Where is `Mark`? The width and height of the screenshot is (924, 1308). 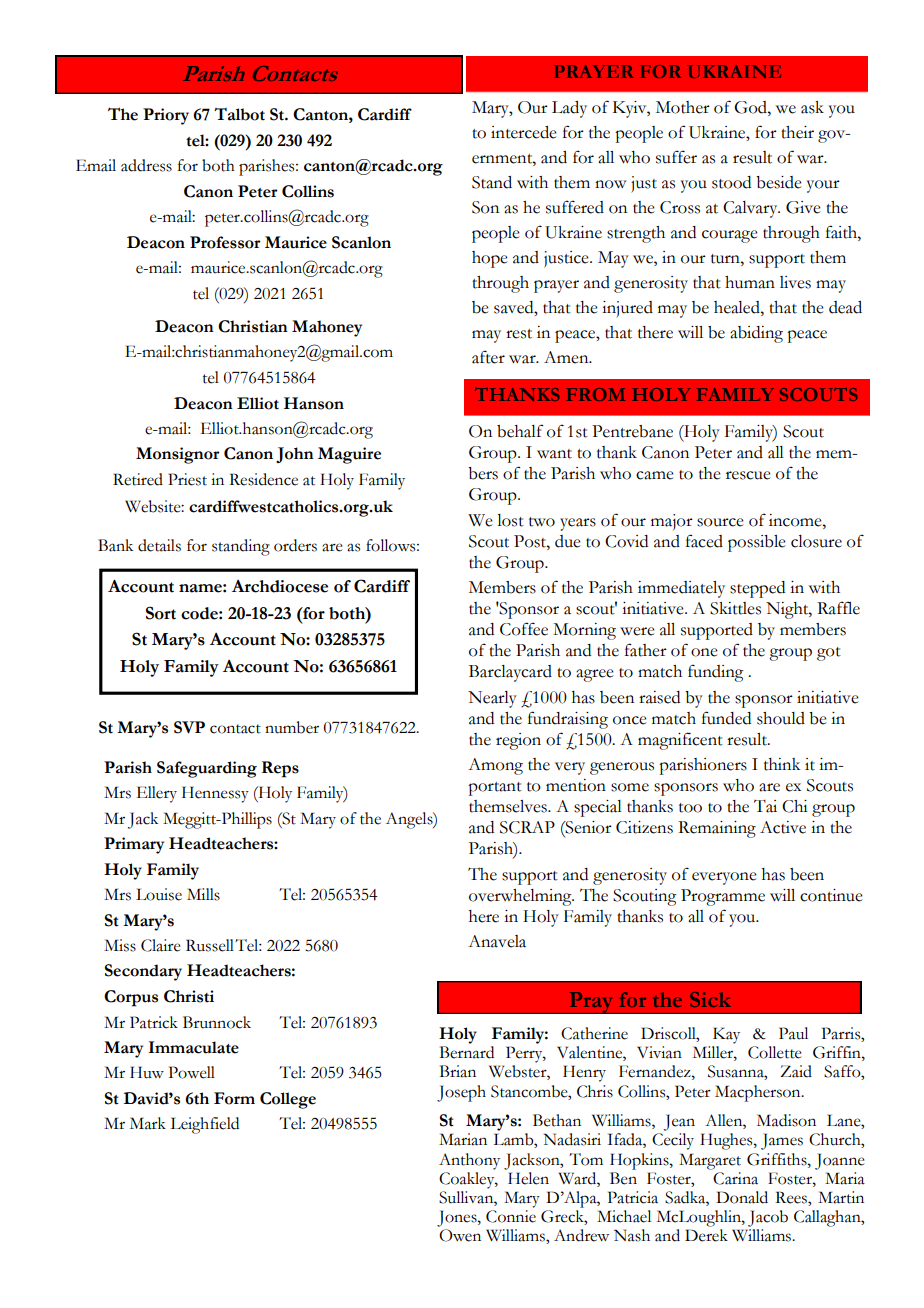 Mark is located at coordinates (148, 1123).
